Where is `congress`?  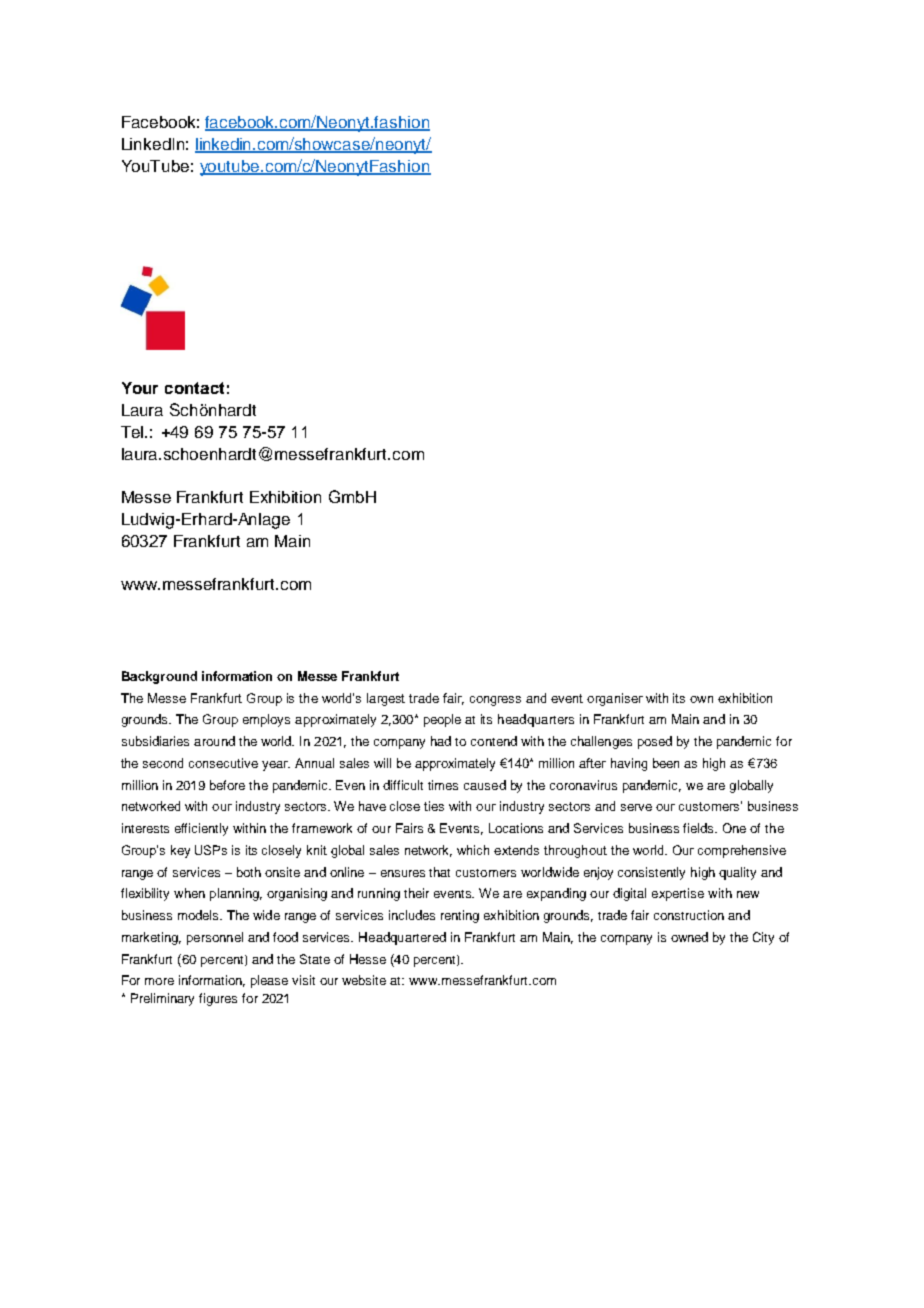 congress is located at coordinates (495, 701).
